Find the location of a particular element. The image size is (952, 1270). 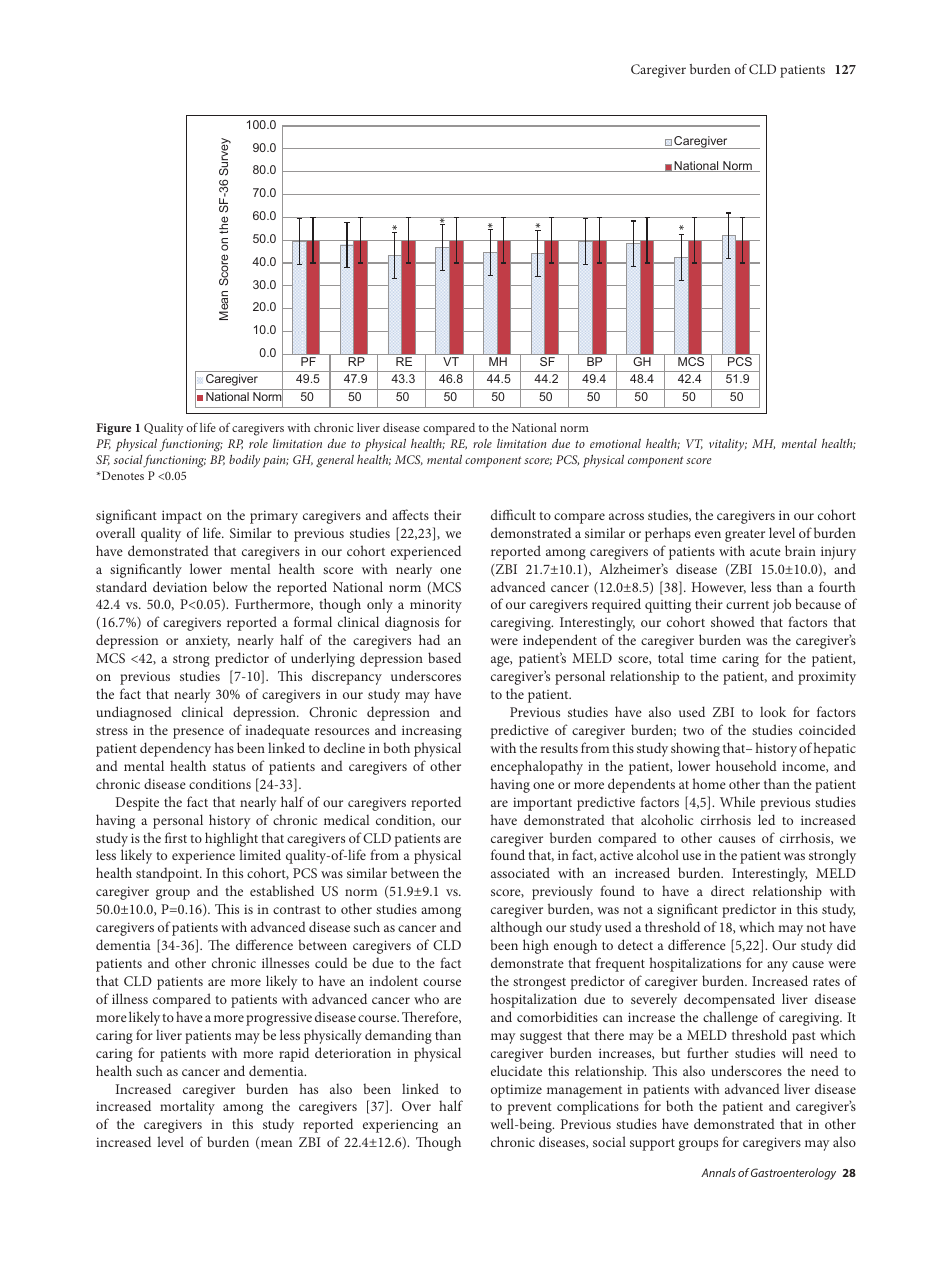

look is located at coordinates (773, 711).
